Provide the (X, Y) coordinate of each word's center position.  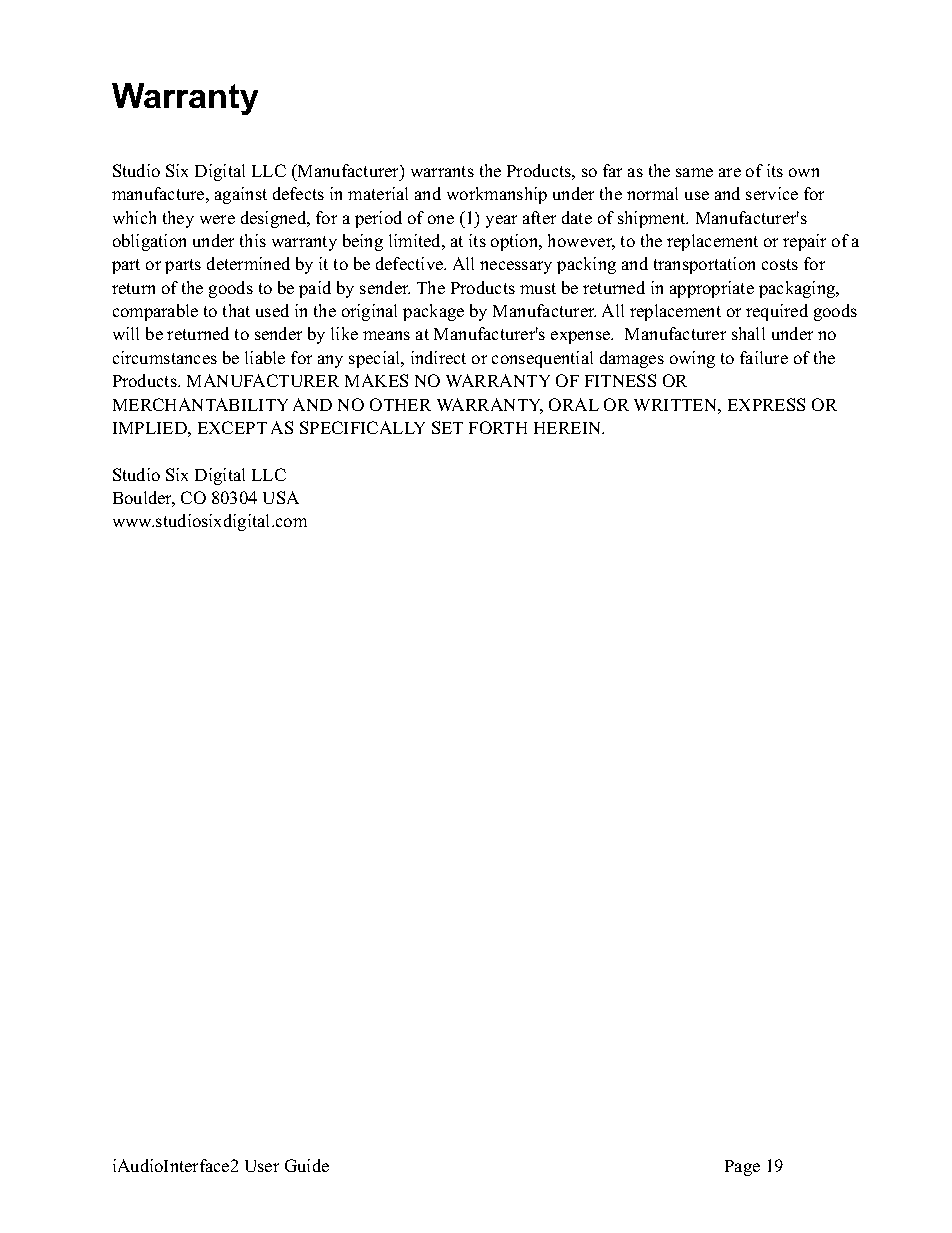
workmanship (497, 195)
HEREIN (569, 428)
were (217, 219)
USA (281, 497)
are (730, 172)
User (262, 1166)
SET (447, 427)
